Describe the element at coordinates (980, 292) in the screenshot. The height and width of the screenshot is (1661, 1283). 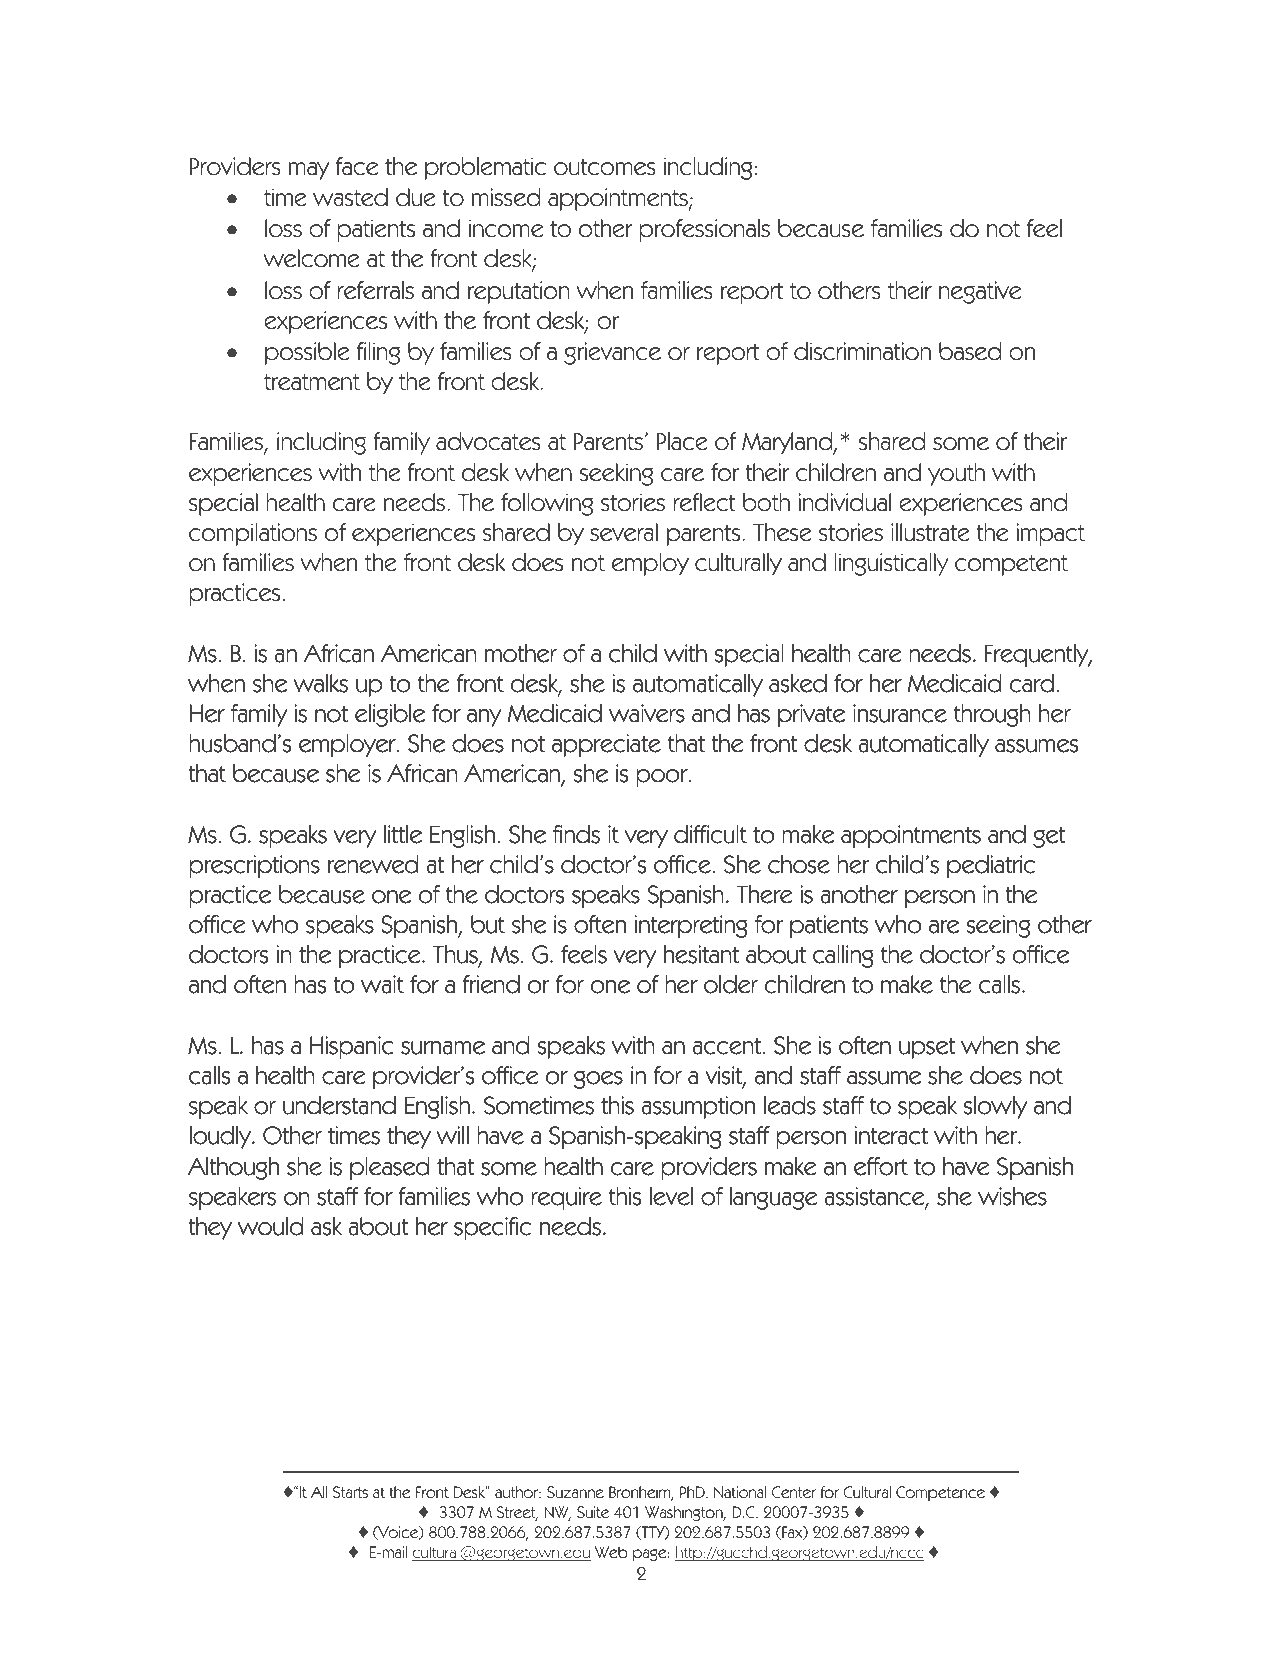
I see `negative` at that location.
